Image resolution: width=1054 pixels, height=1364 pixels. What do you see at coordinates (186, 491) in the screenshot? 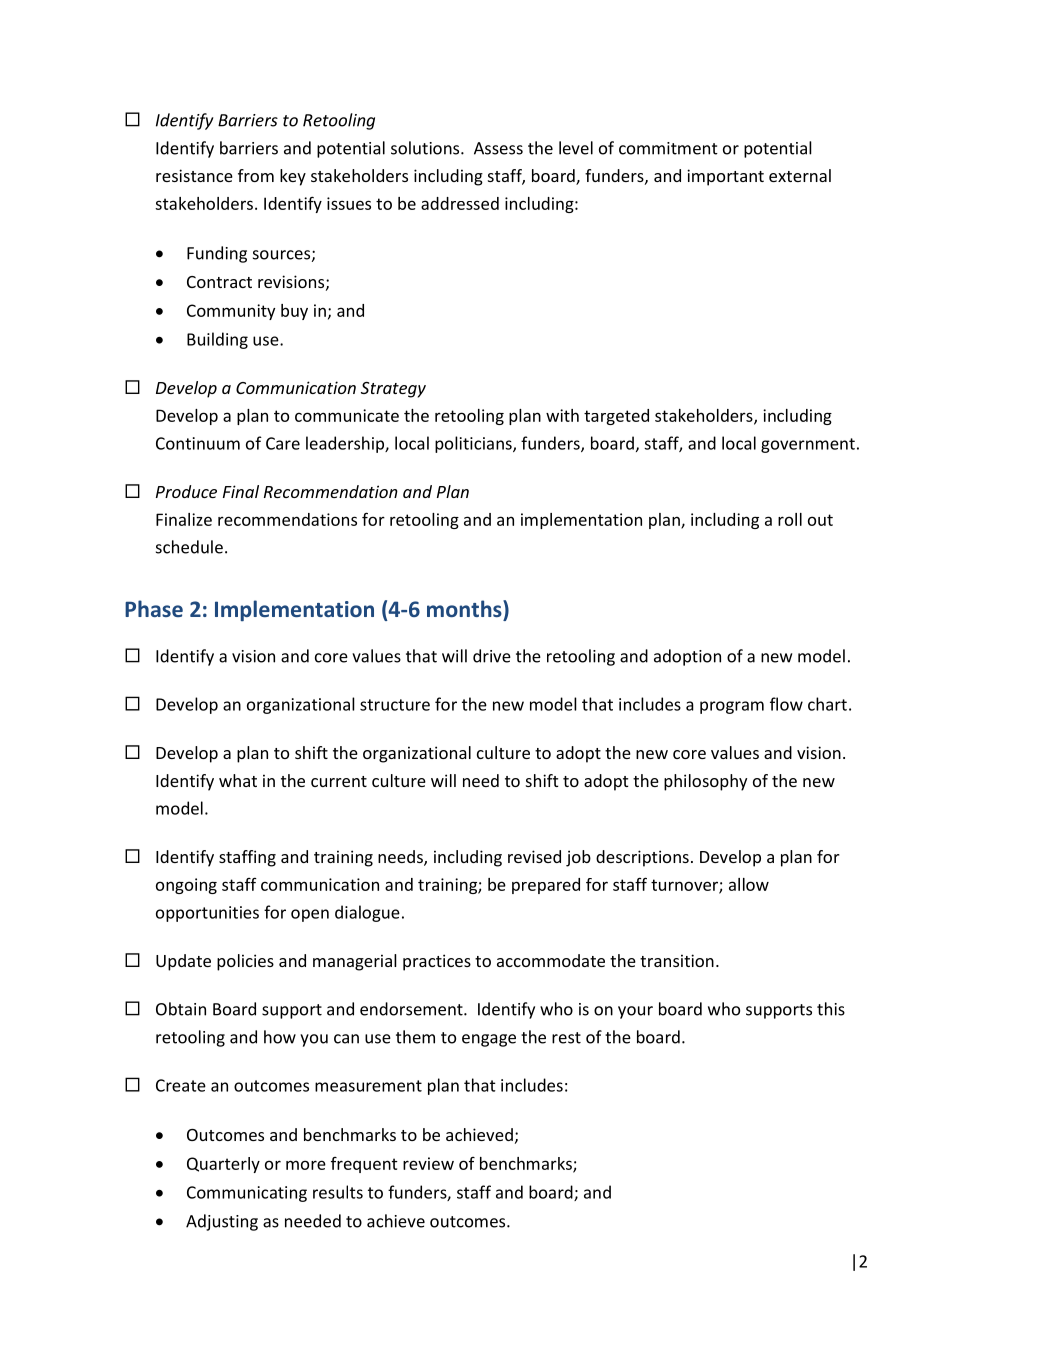
I see `Produce` at bounding box center [186, 491].
